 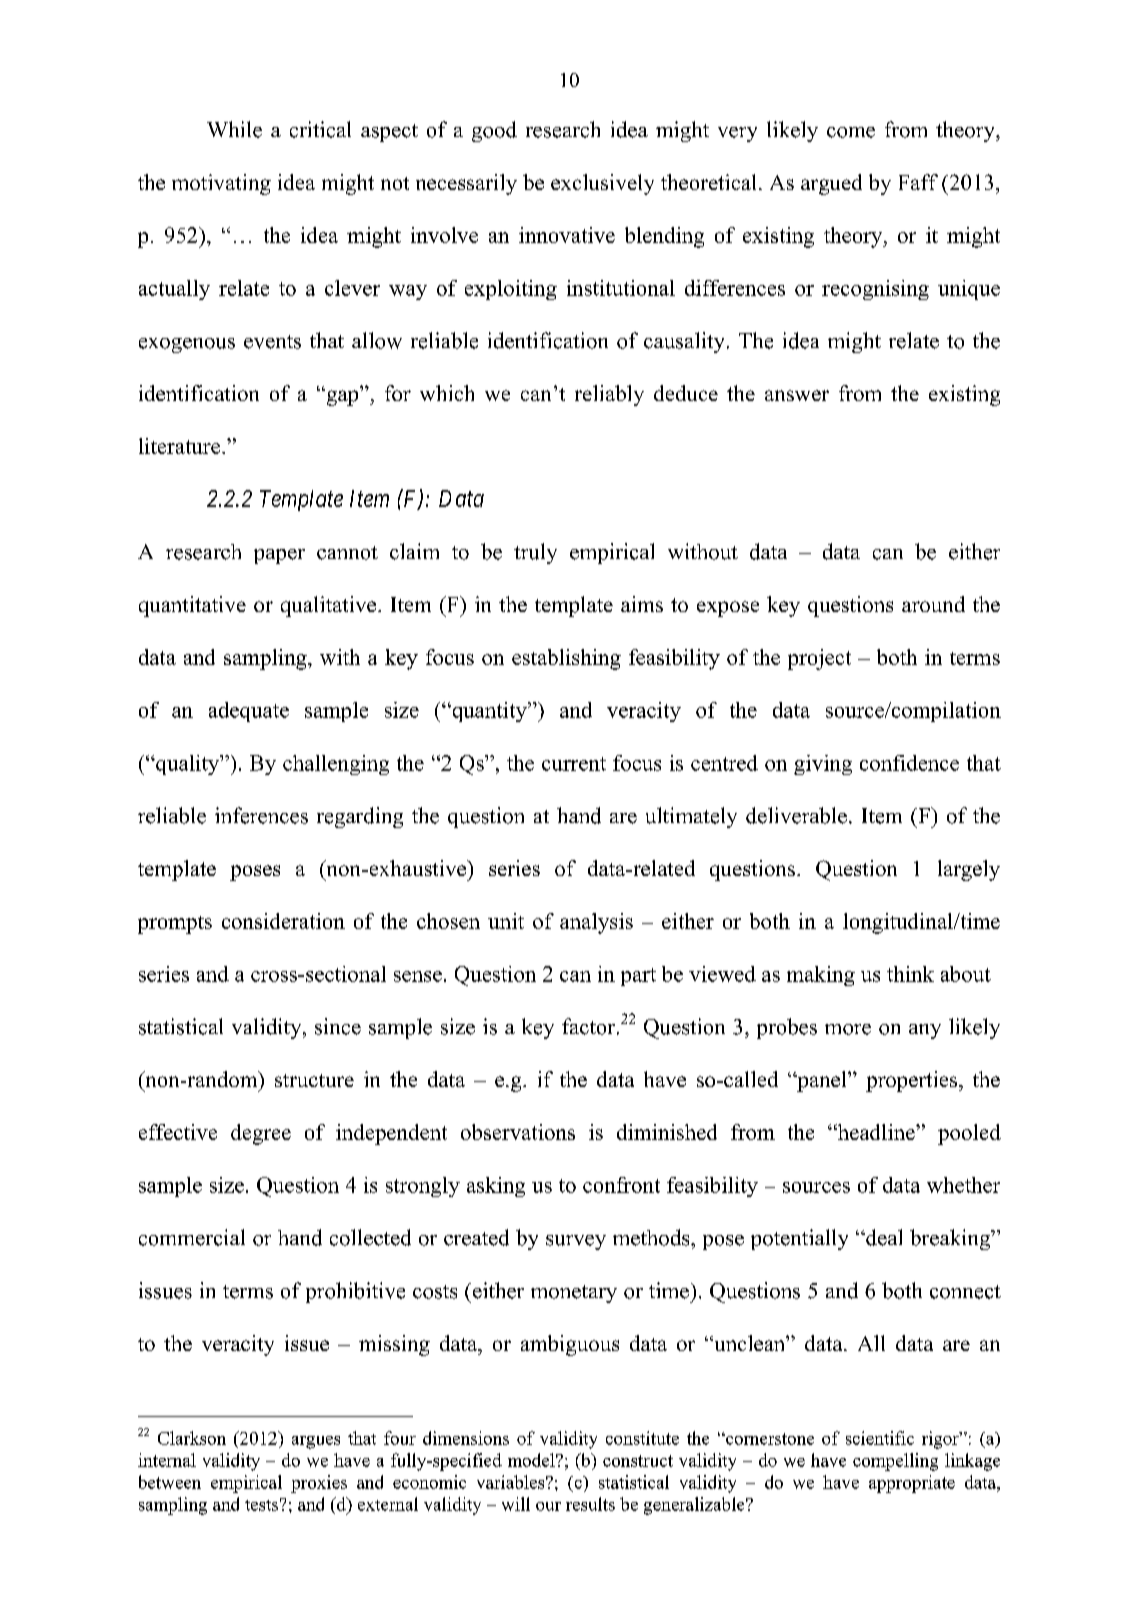 I want to click on exclusively, so click(x=602, y=184).
